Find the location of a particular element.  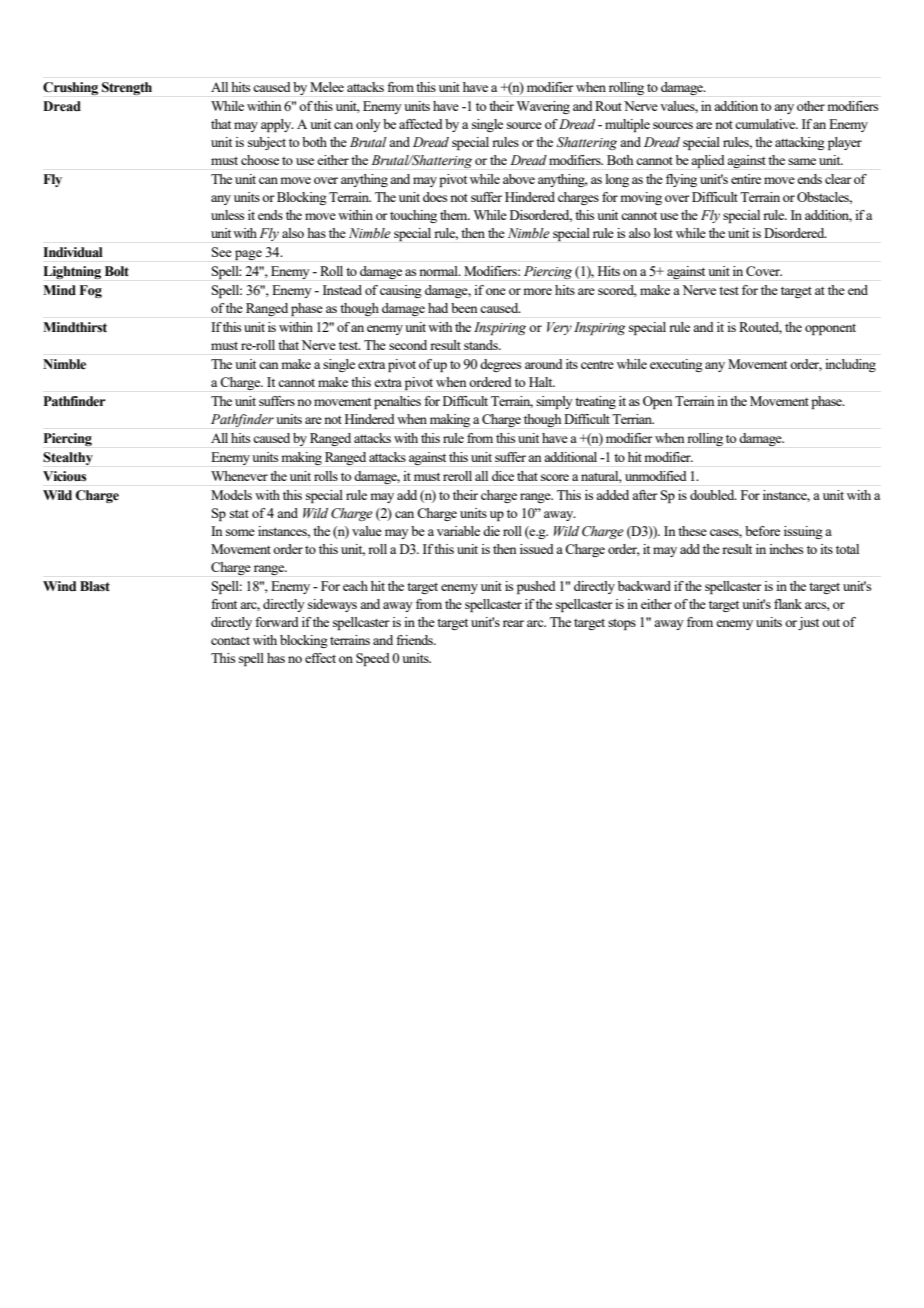

Wavering is located at coordinates (543, 107).
